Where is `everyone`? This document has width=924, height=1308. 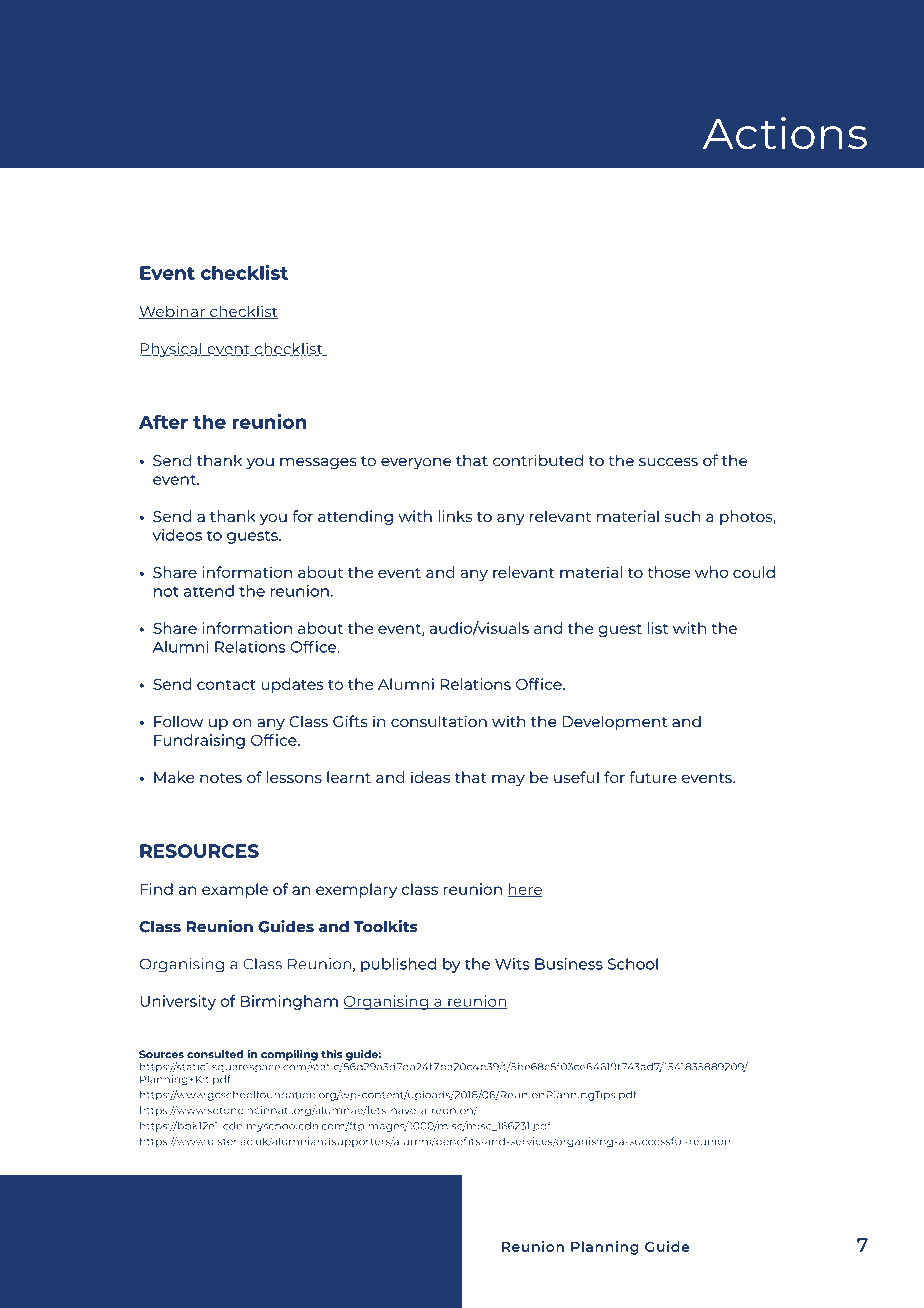 everyone is located at coordinates (416, 464).
